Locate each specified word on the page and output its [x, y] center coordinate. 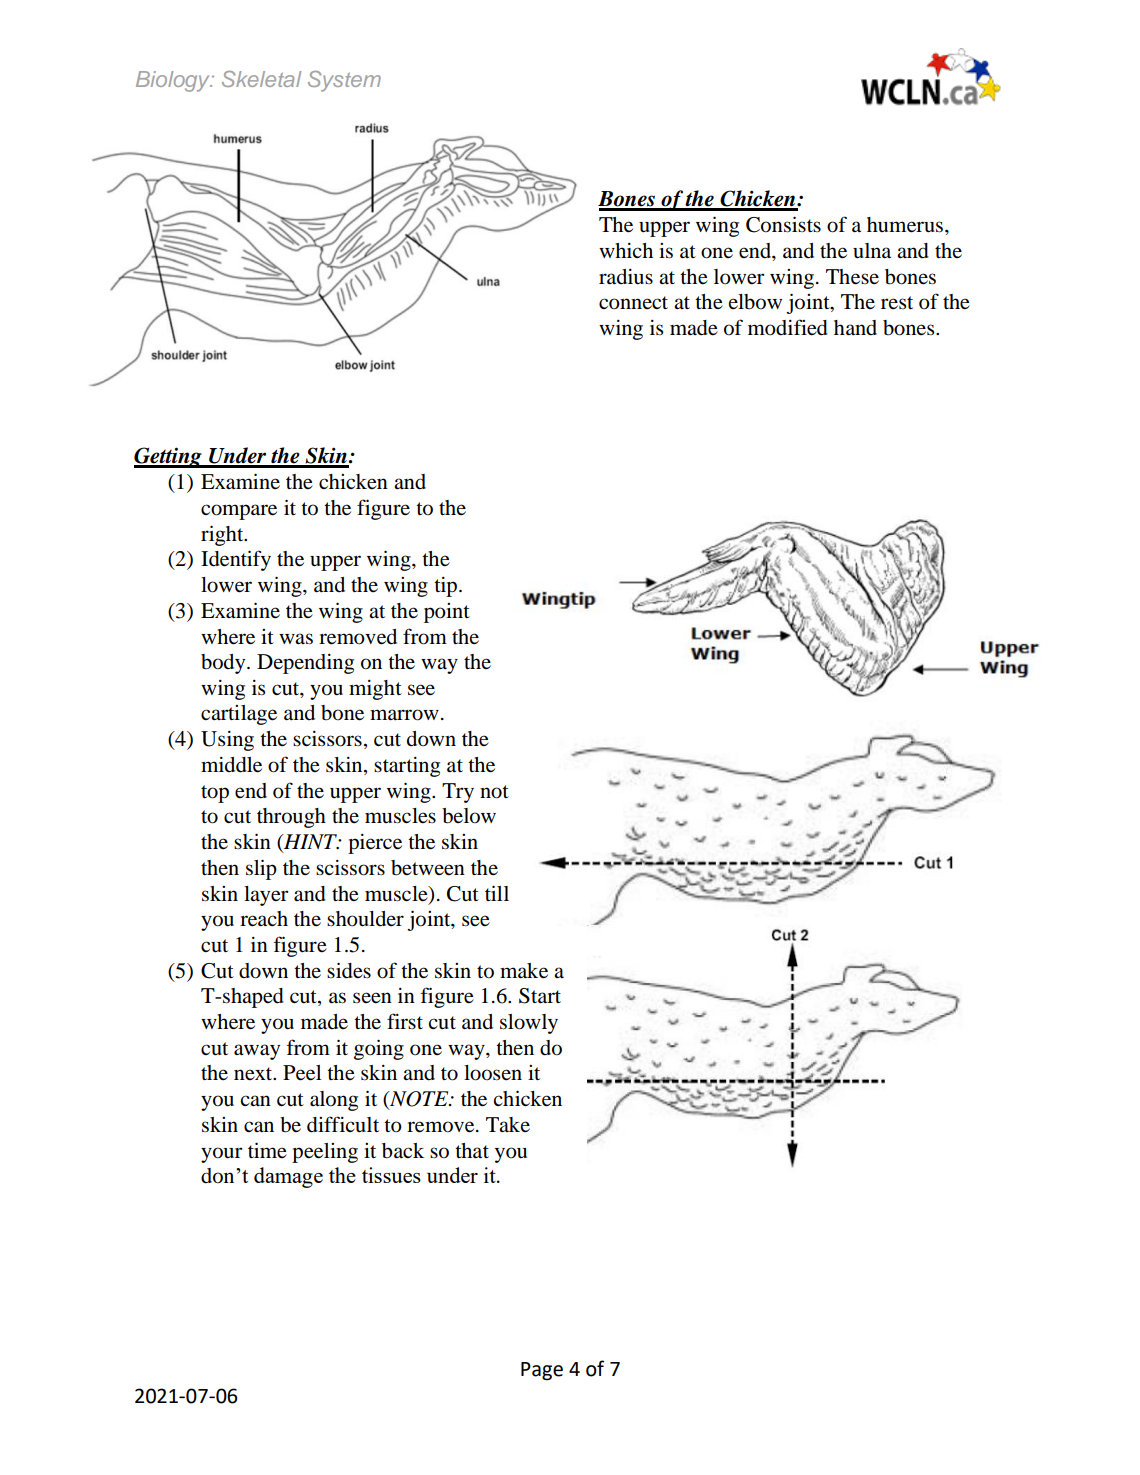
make [524, 971]
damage [288, 1177]
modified [788, 327]
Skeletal [261, 79]
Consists [783, 224]
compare [239, 512]
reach [264, 919]
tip [447, 587]
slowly [529, 1024]
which [626, 250]
